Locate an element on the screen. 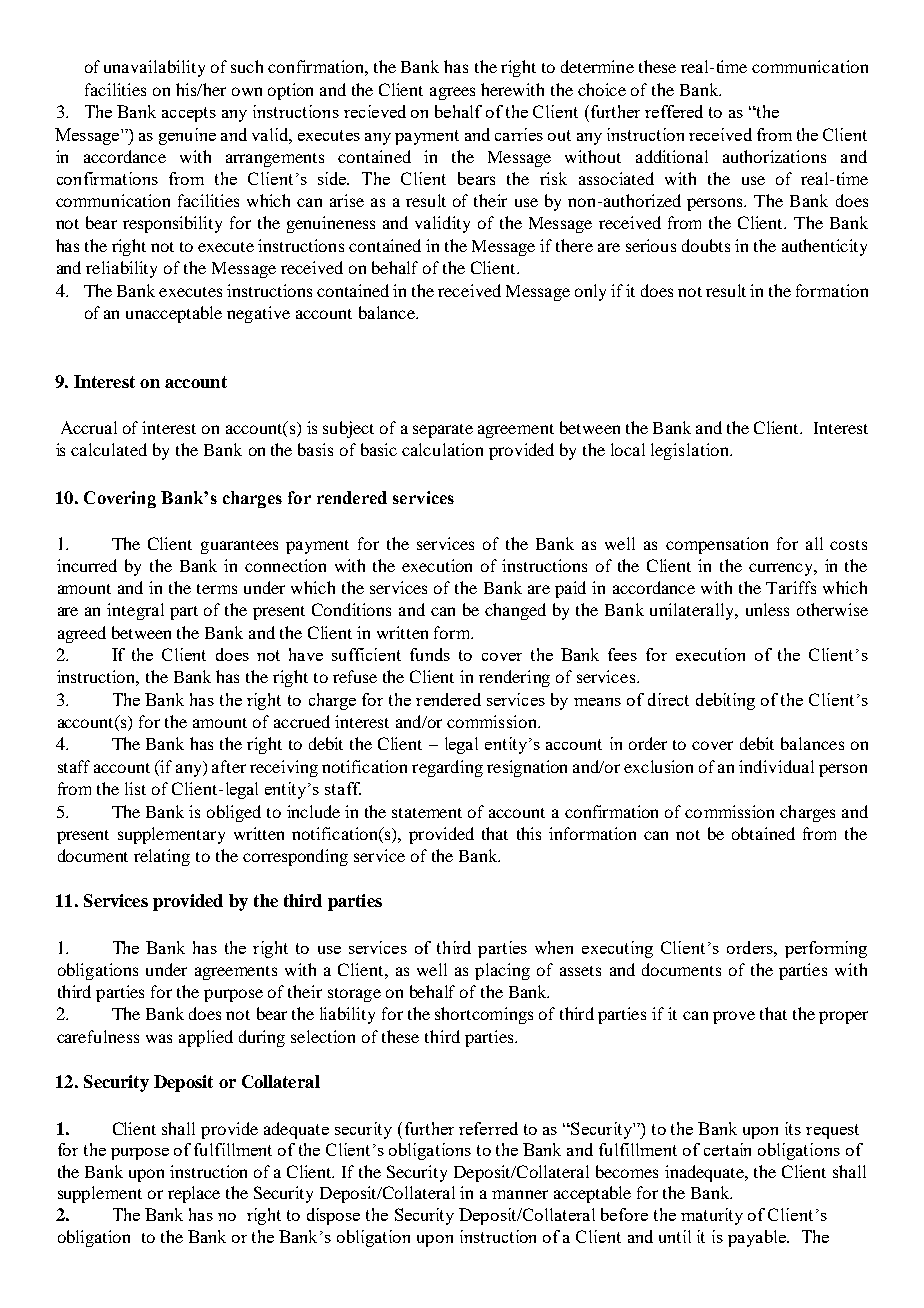 The height and width of the screenshot is (1308, 924). unless is located at coordinates (767, 609).
